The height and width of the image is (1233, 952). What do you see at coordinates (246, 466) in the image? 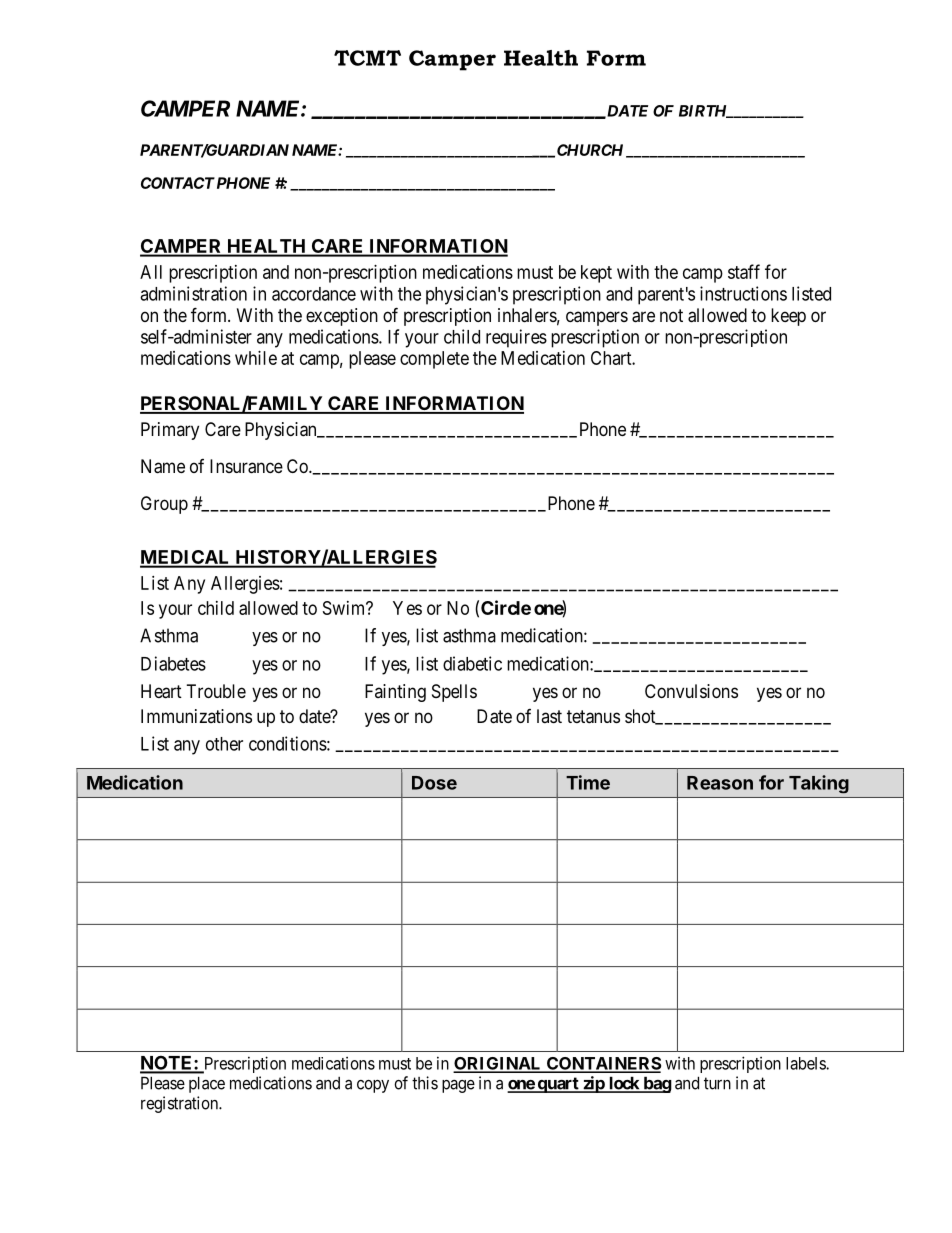
I see `Insurance` at bounding box center [246, 466].
